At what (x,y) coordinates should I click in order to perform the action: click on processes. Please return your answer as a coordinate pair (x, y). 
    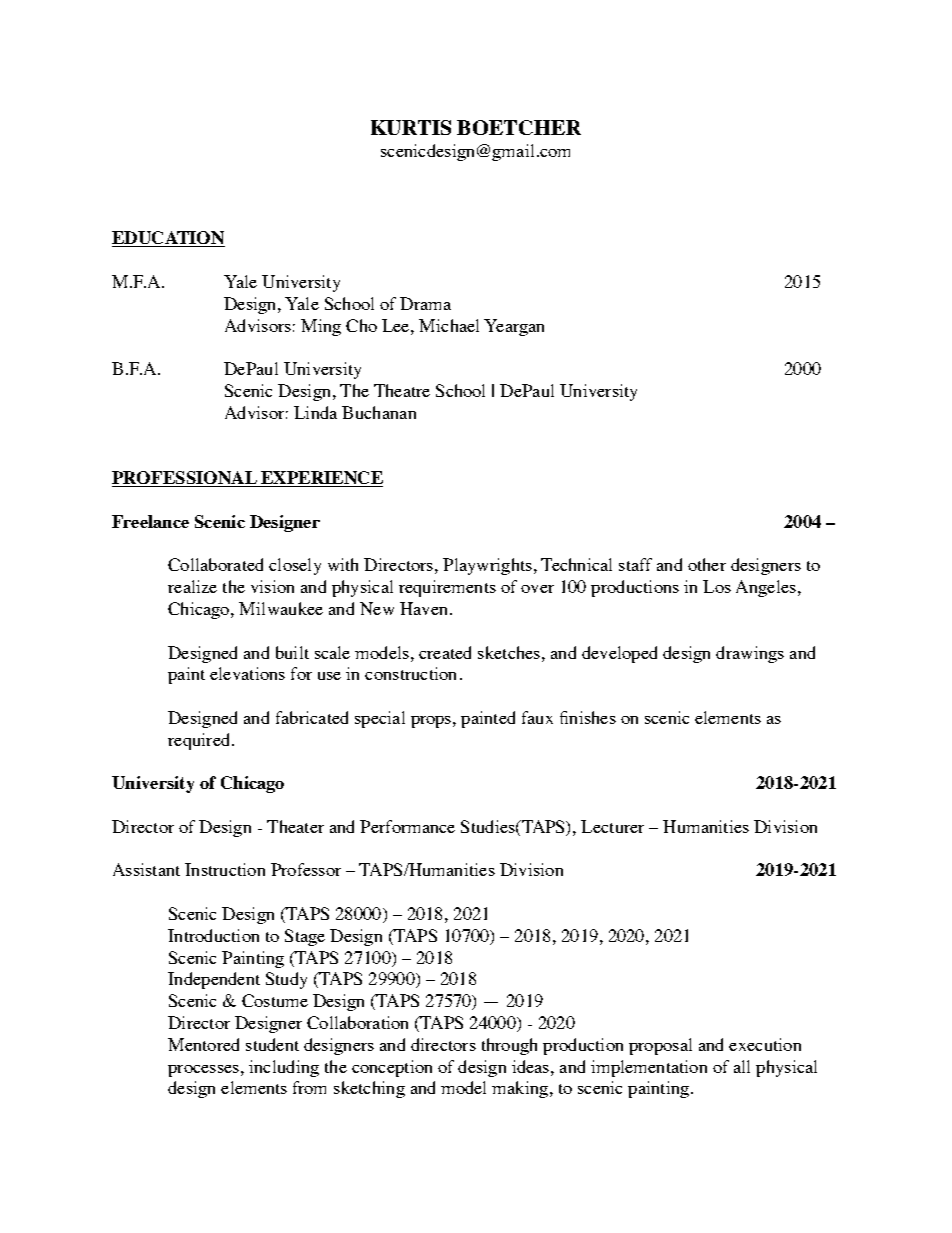
    Looking at the image, I should click on (203, 1071).
